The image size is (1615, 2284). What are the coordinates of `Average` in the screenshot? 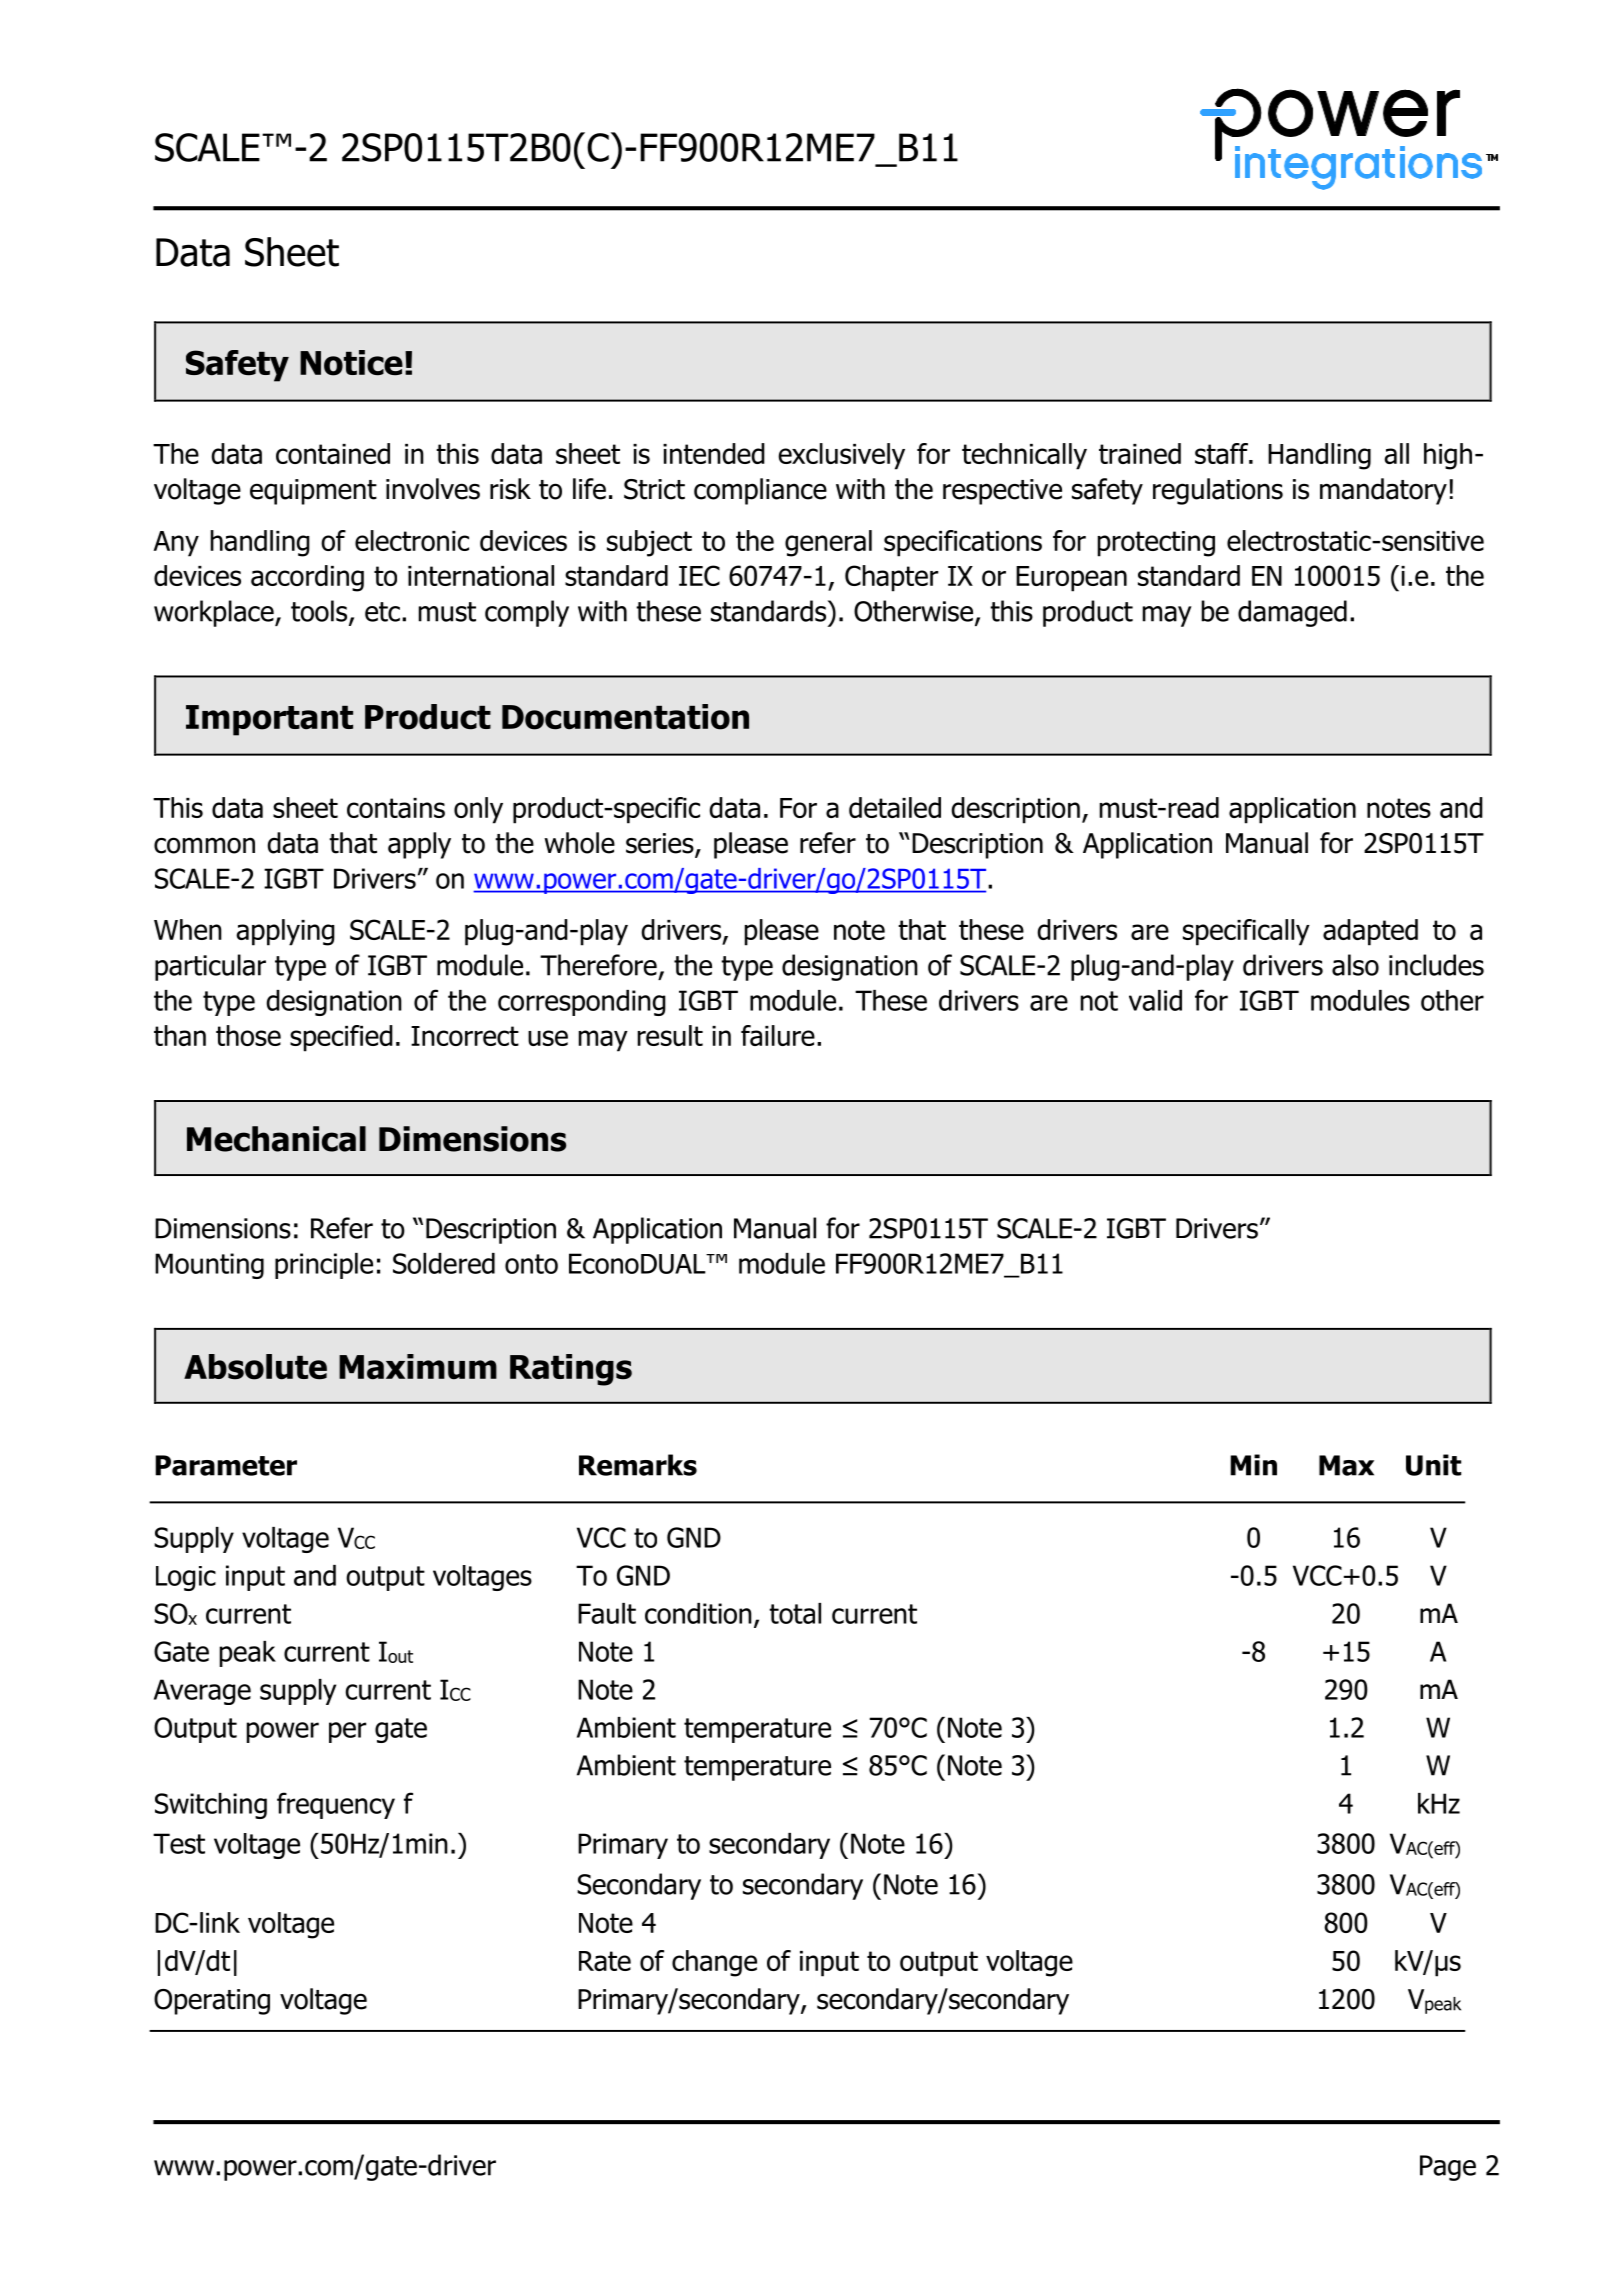 It's located at (202, 1692).
